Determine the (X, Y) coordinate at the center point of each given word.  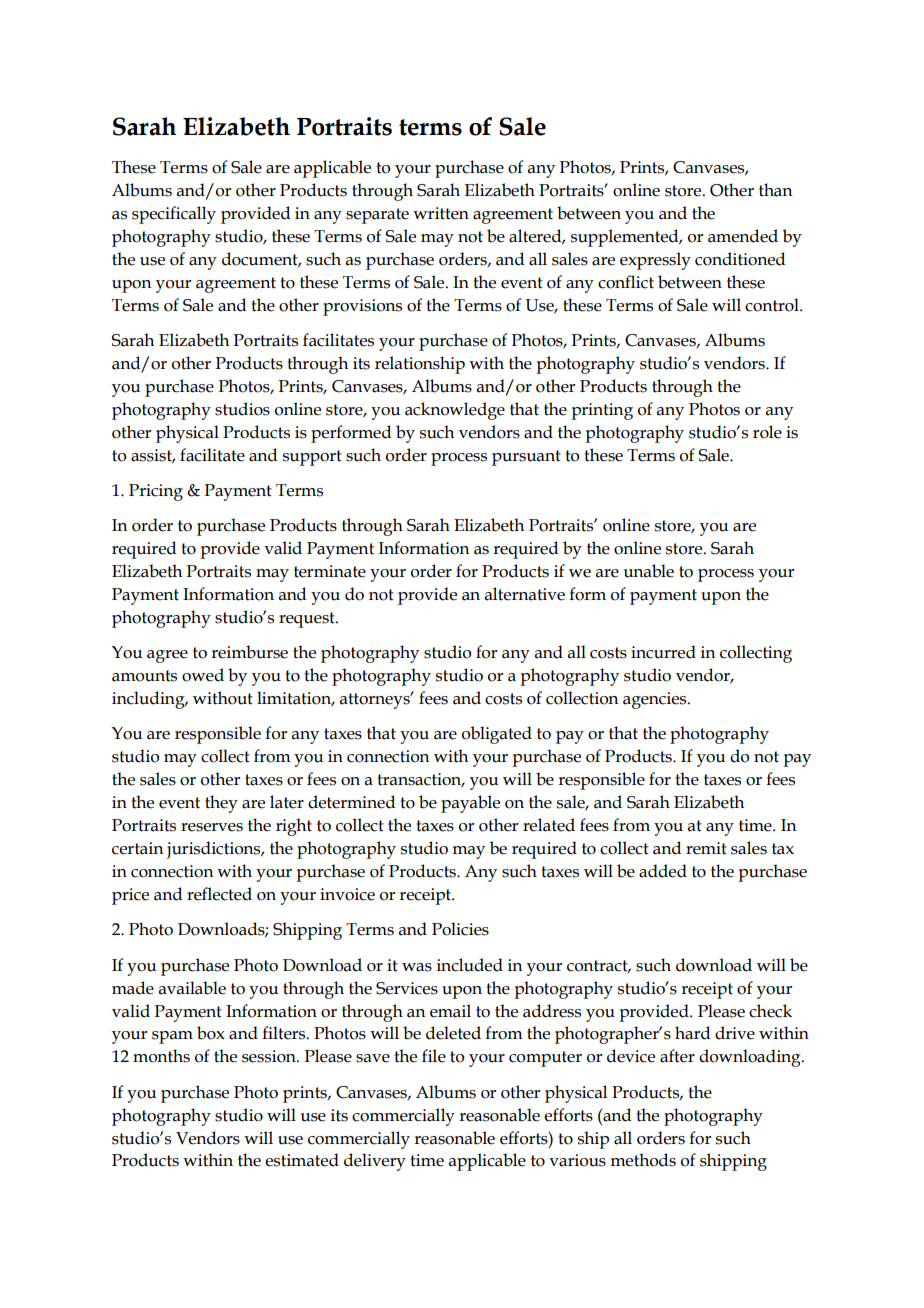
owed (203, 675)
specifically (174, 215)
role (767, 432)
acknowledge (455, 411)
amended (743, 236)
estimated (302, 1160)
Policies (460, 929)
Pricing (156, 492)
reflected (219, 894)
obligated (497, 735)
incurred (663, 652)
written (441, 213)
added (663, 871)
